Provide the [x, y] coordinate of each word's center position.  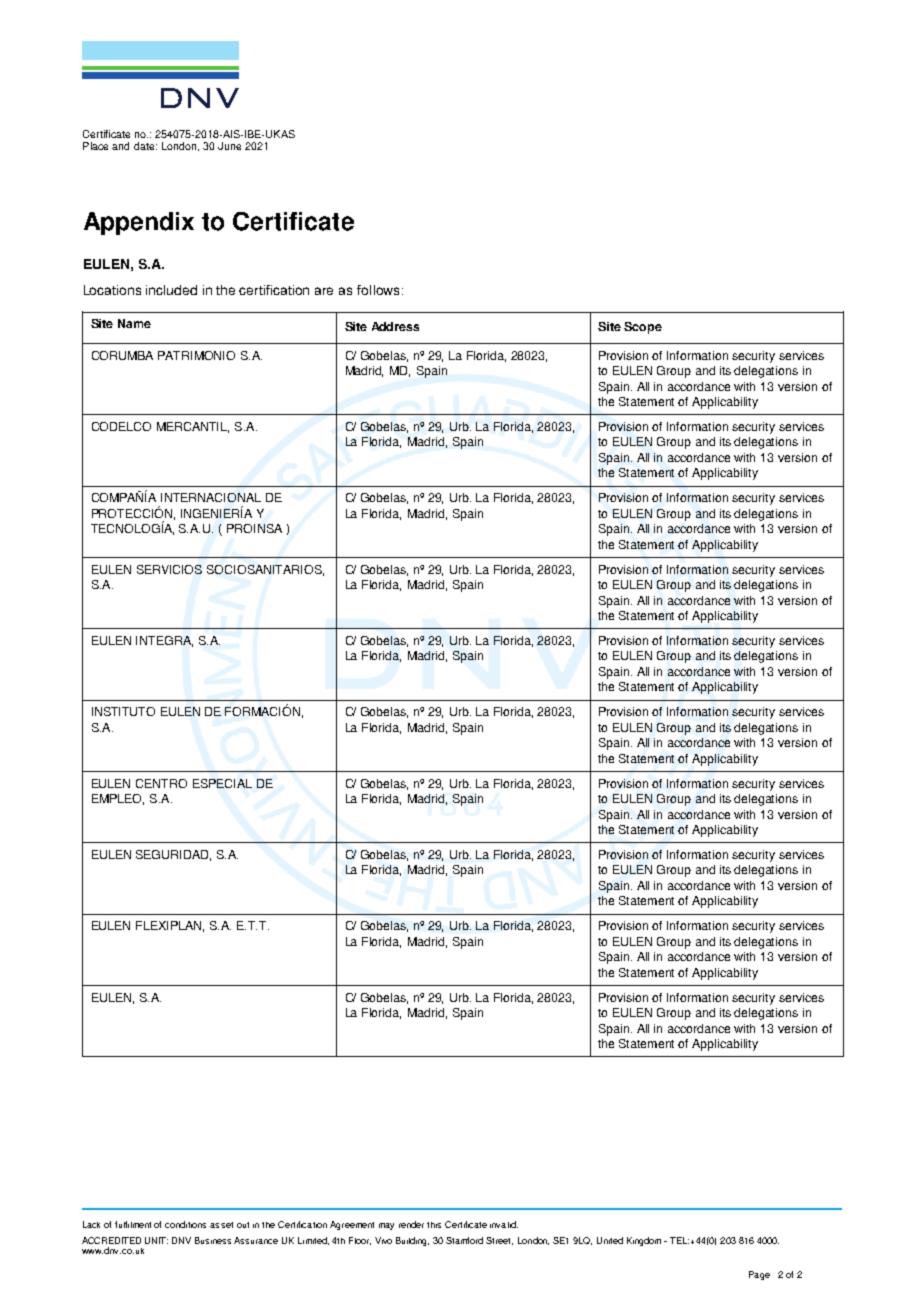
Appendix [139, 223]
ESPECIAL [222, 783]
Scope [643, 328]
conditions [185, 1224]
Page [759, 1275]
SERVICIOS [169, 569]
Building [412, 1241]
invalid [504, 1224]
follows [378, 290]
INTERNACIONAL [211, 497]
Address [395, 326]
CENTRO [161, 783]
